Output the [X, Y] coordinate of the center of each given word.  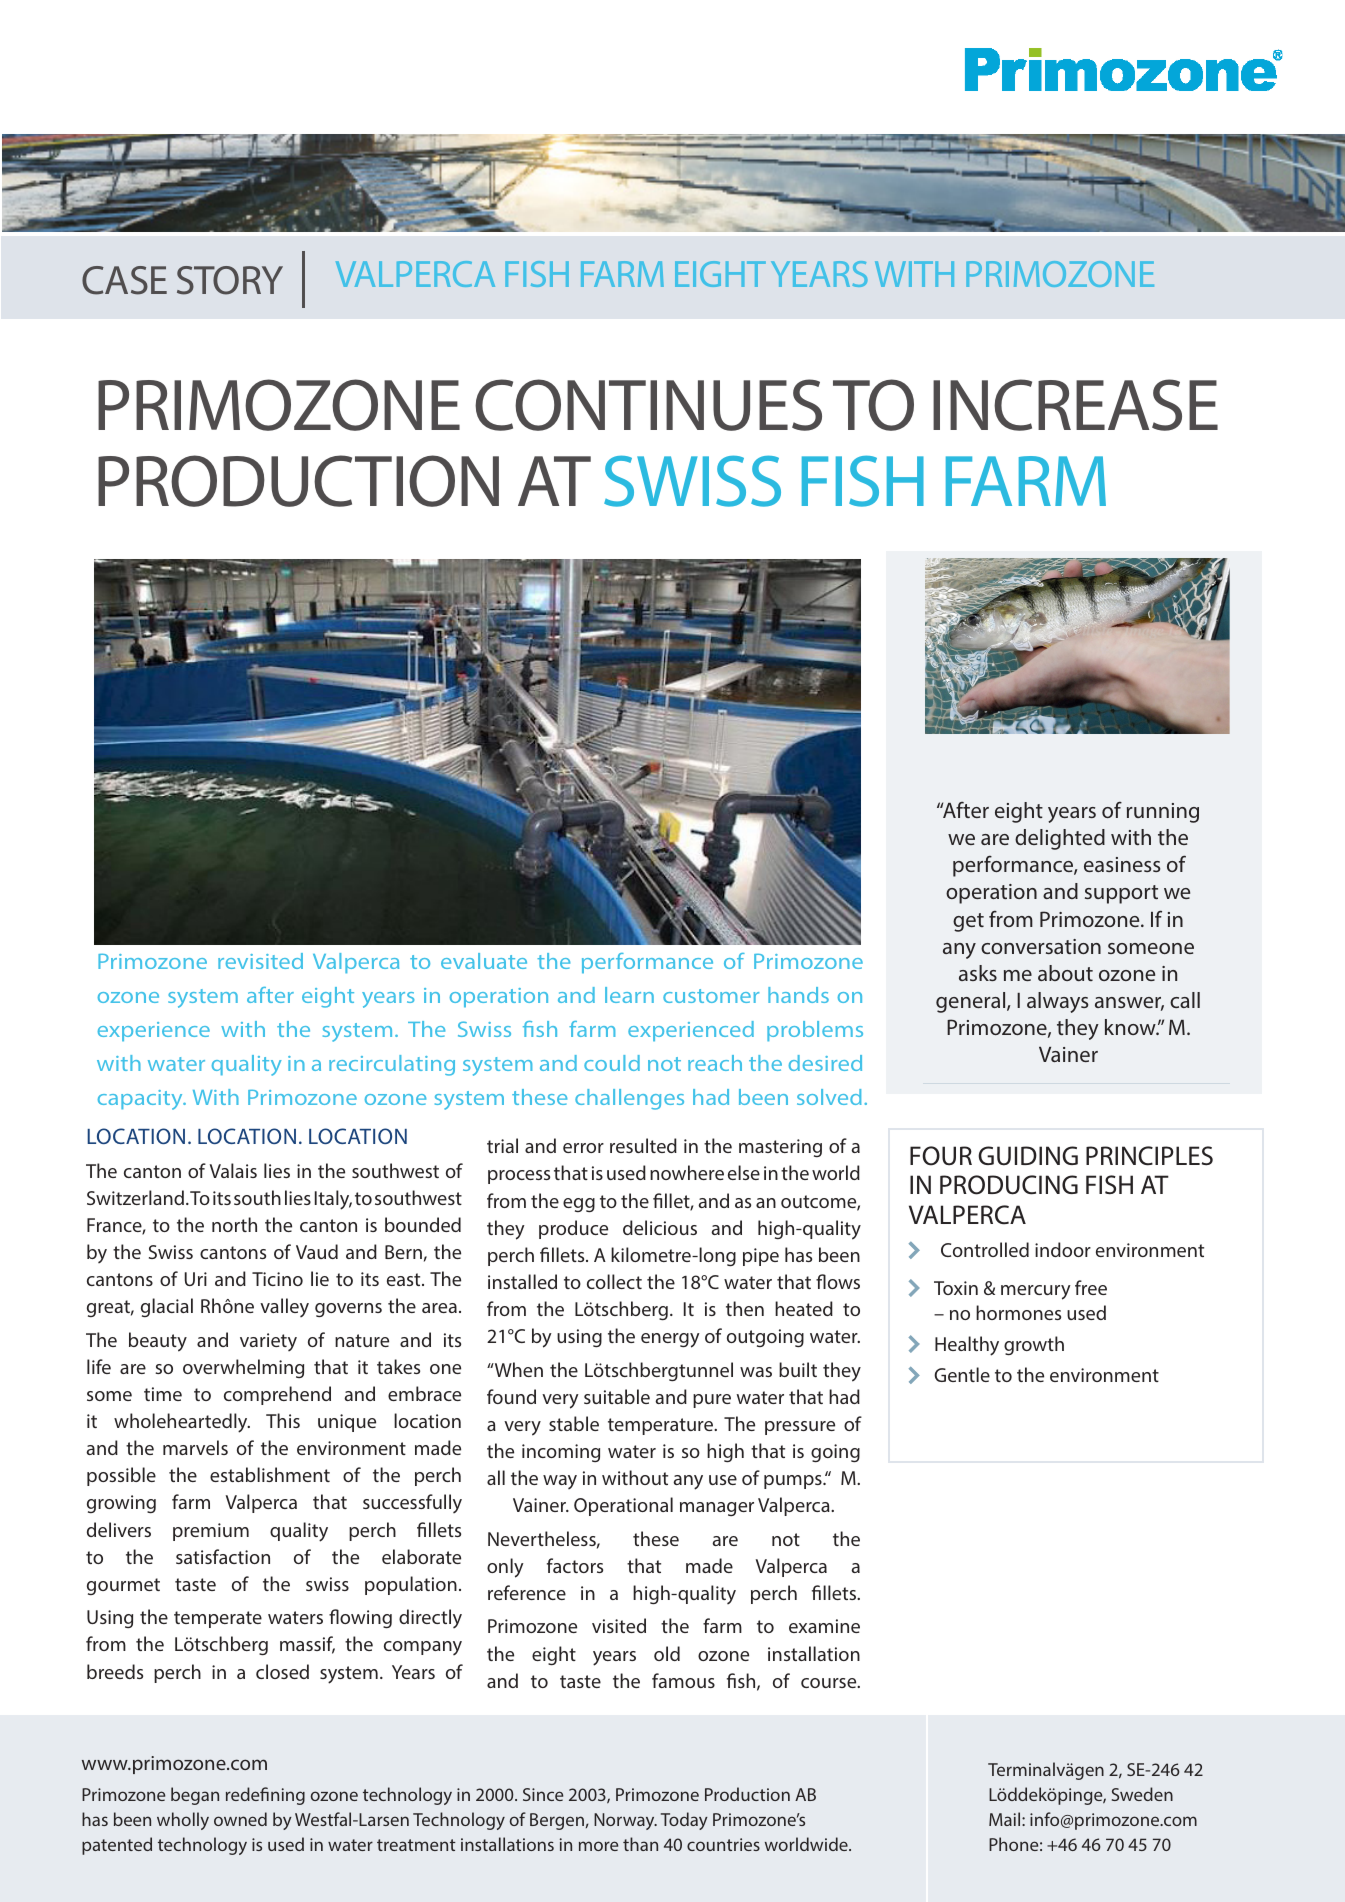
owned [240, 1819]
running [1163, 813]
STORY [230, 280]
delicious [660, 1227]
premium [211, 1532]
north [234, 1224]
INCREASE [1075, 405]
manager [717, 1509]
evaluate [484, 961]
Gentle [962, 1374]
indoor [1063, 1249]
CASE [124, 280]
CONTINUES [648, 405]
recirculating [392, 1065]
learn [629, 995]
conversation [1041, 946]
